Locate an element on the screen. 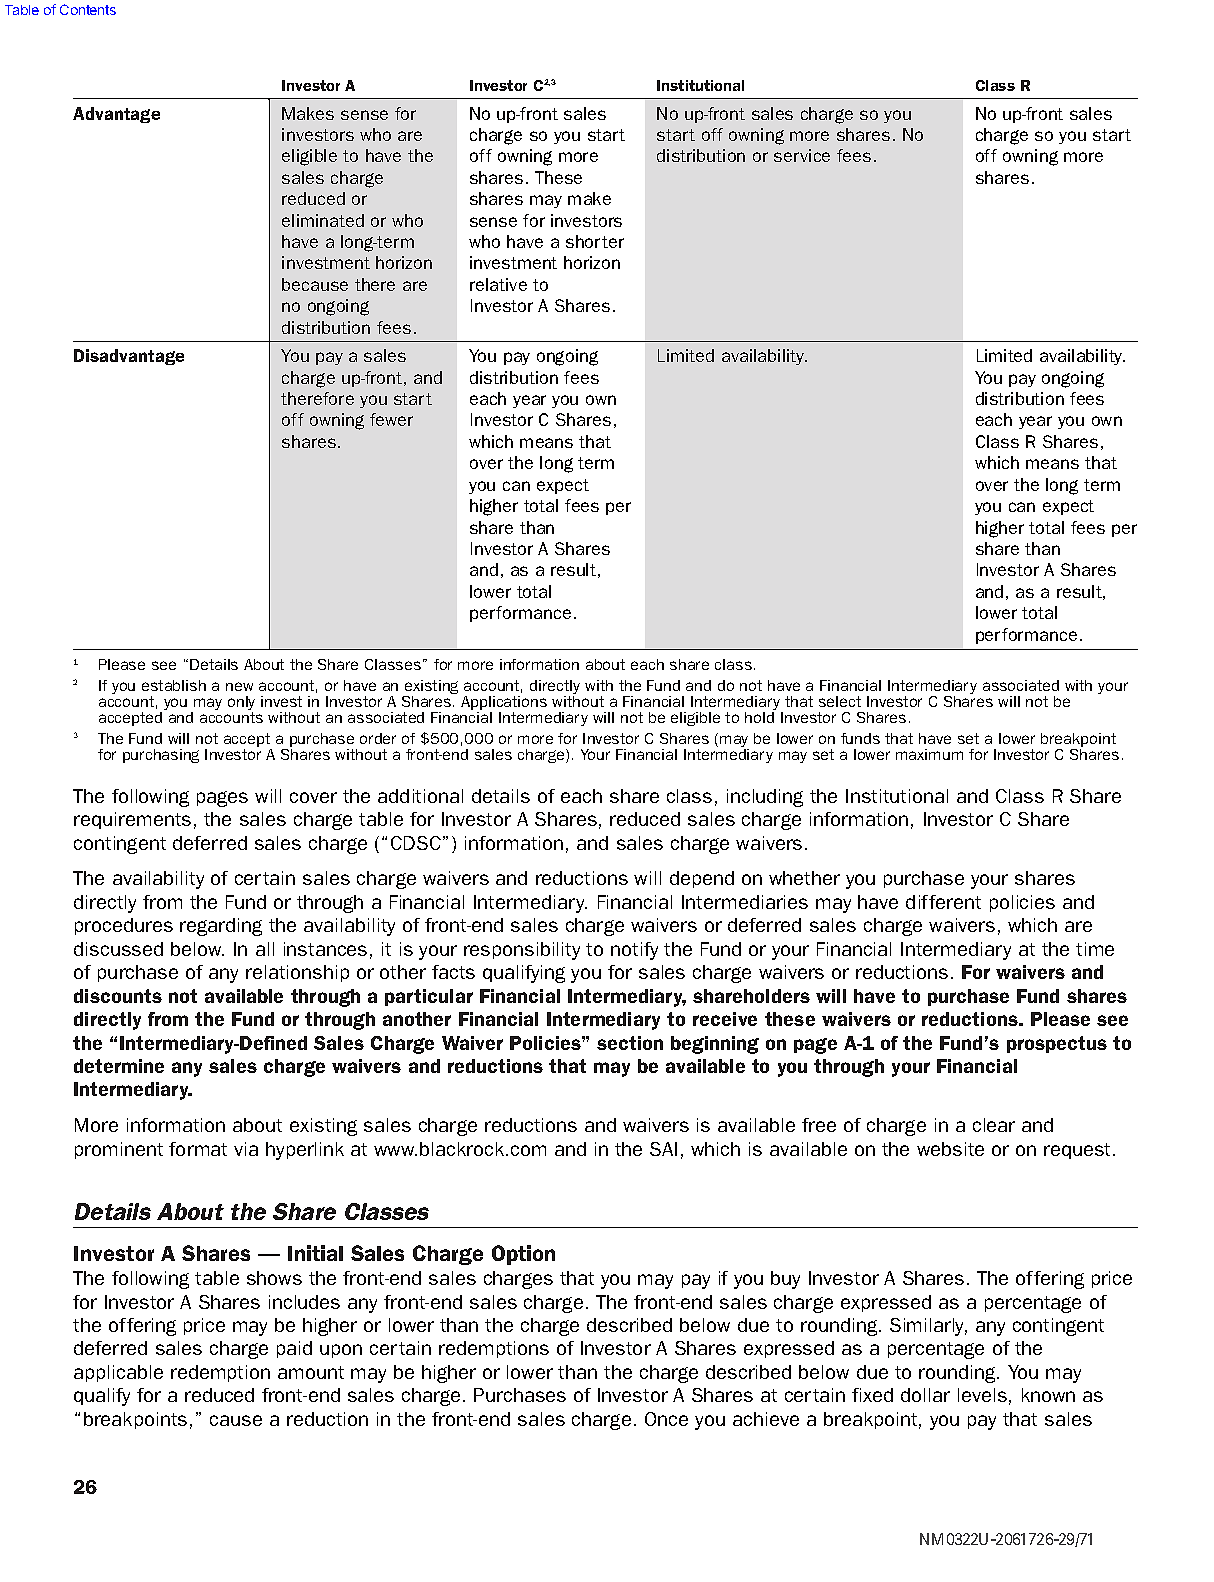 This screenshot has height=1582, width=1214. shorter is located at coordinates (595, 241).
